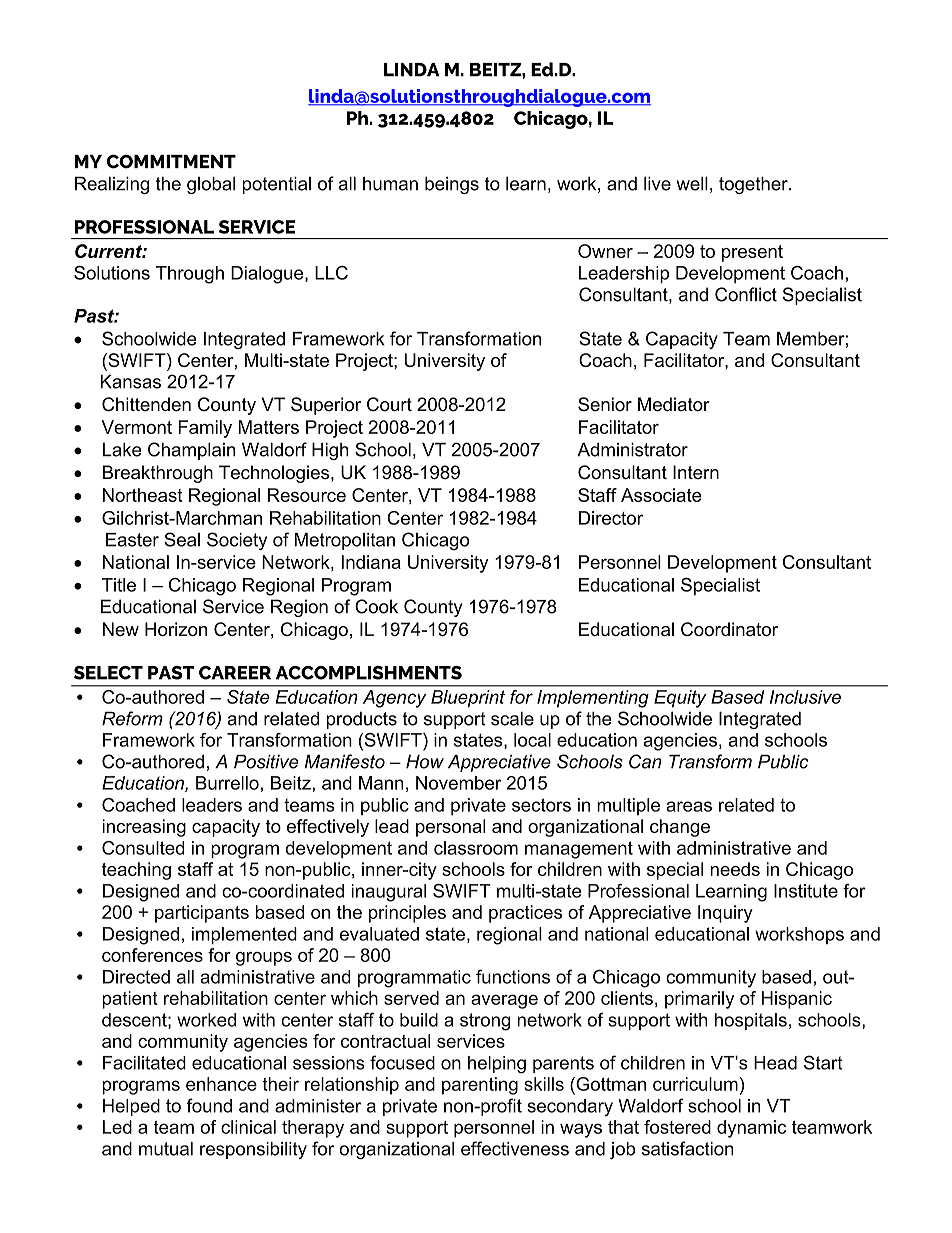  Describe the element at coordinates (754, 185) in the image. I see `together` at that location.
